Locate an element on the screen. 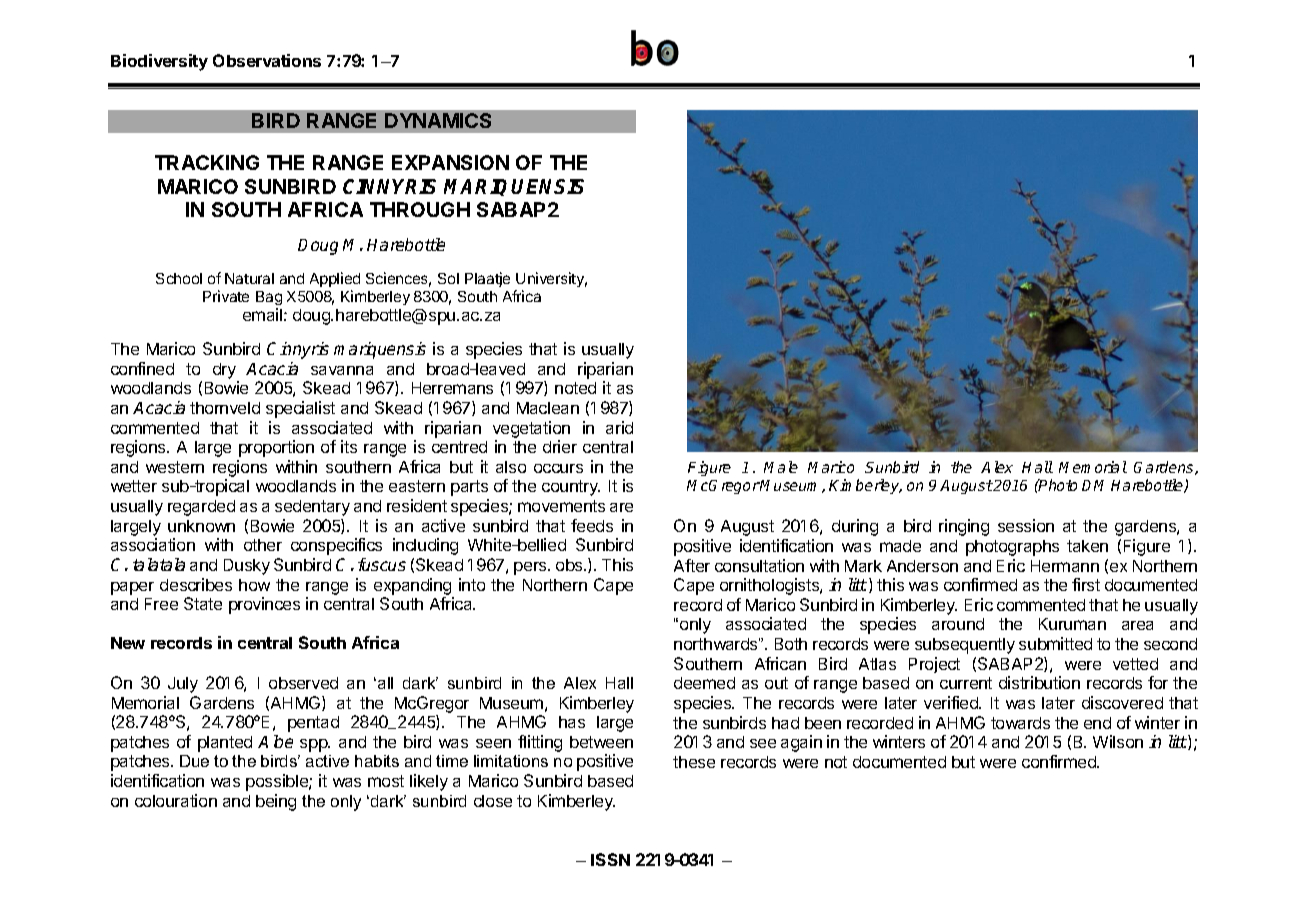  Observations is located at coordinates (267, 60).
